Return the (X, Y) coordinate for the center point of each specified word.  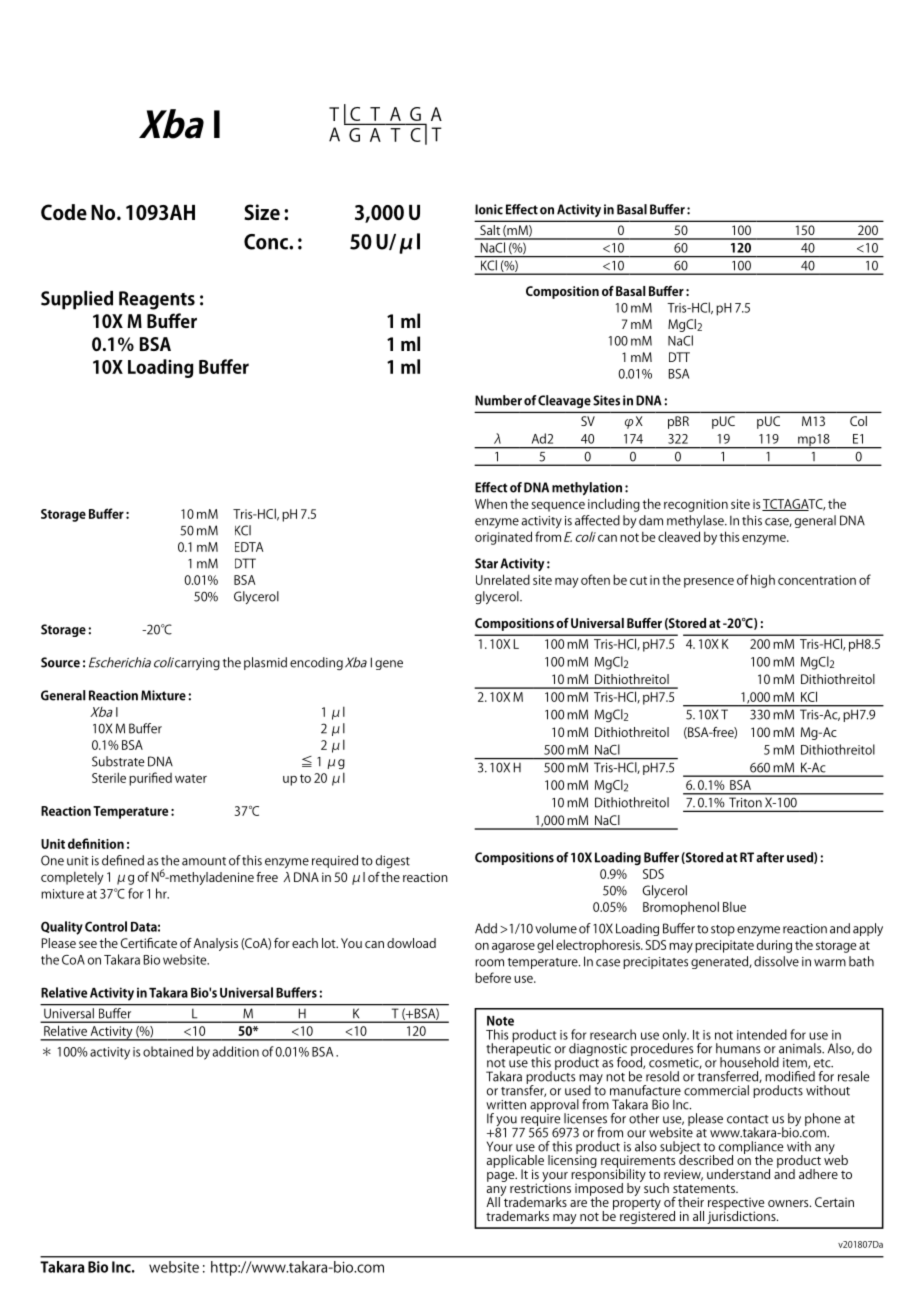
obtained (168, 1051)
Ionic (489, 209)
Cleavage (564, 401)
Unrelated (503, 579)
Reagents (157, 300)
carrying (197, 664)
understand (738, 1174)
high (763, 581)
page (502, 1177)
